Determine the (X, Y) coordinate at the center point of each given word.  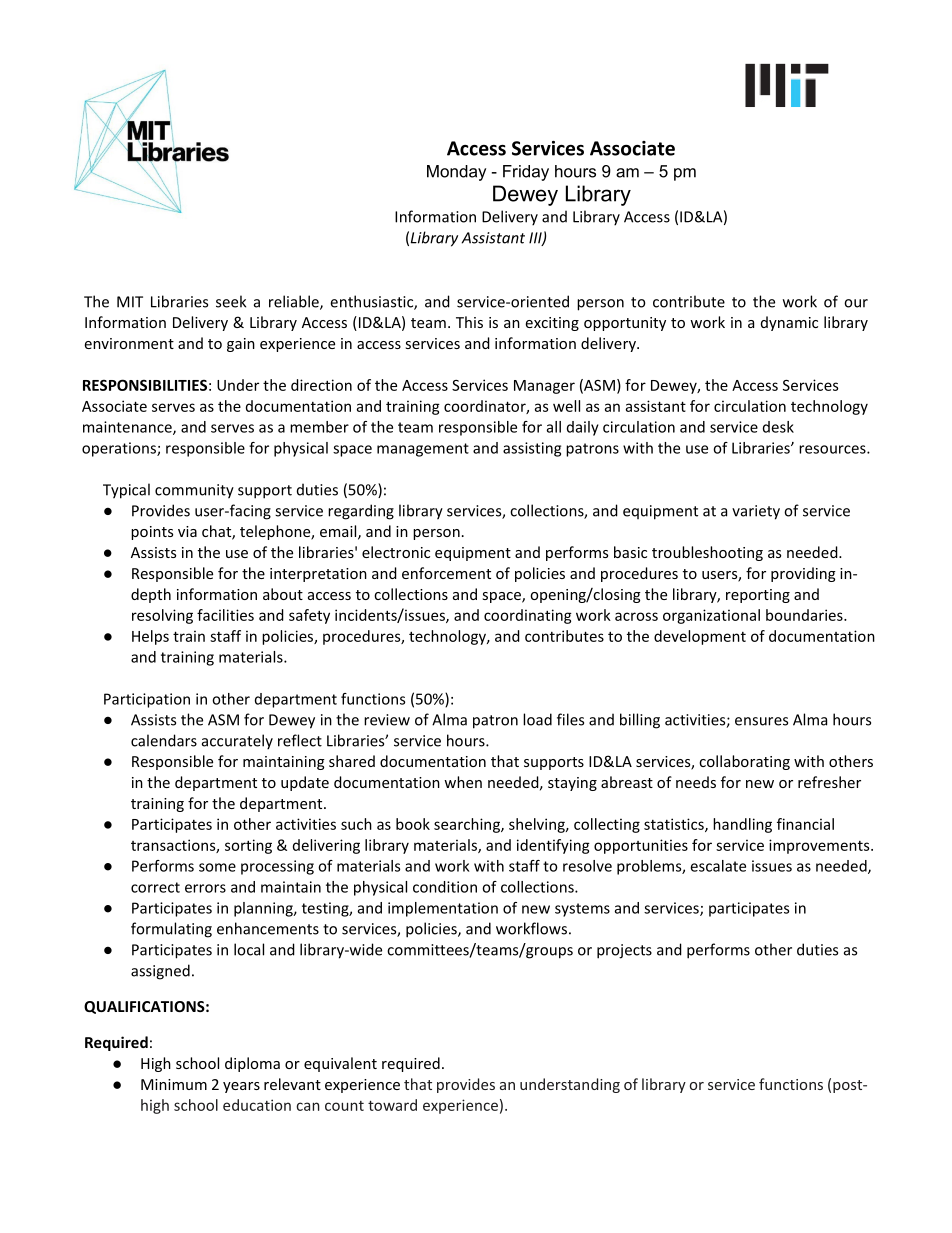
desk (778, 427)
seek (231, 301)
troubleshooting (707, 553)
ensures (761, 721)
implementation (443, 909)
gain (241, 345)
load (537, 719)
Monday (456, 173)
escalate (718, 866)
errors (205, 888)
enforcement (446, 573)
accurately (237, 742)
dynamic (789, 323)
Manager (544, 387)
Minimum (174, 1084)
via (187, 531)
